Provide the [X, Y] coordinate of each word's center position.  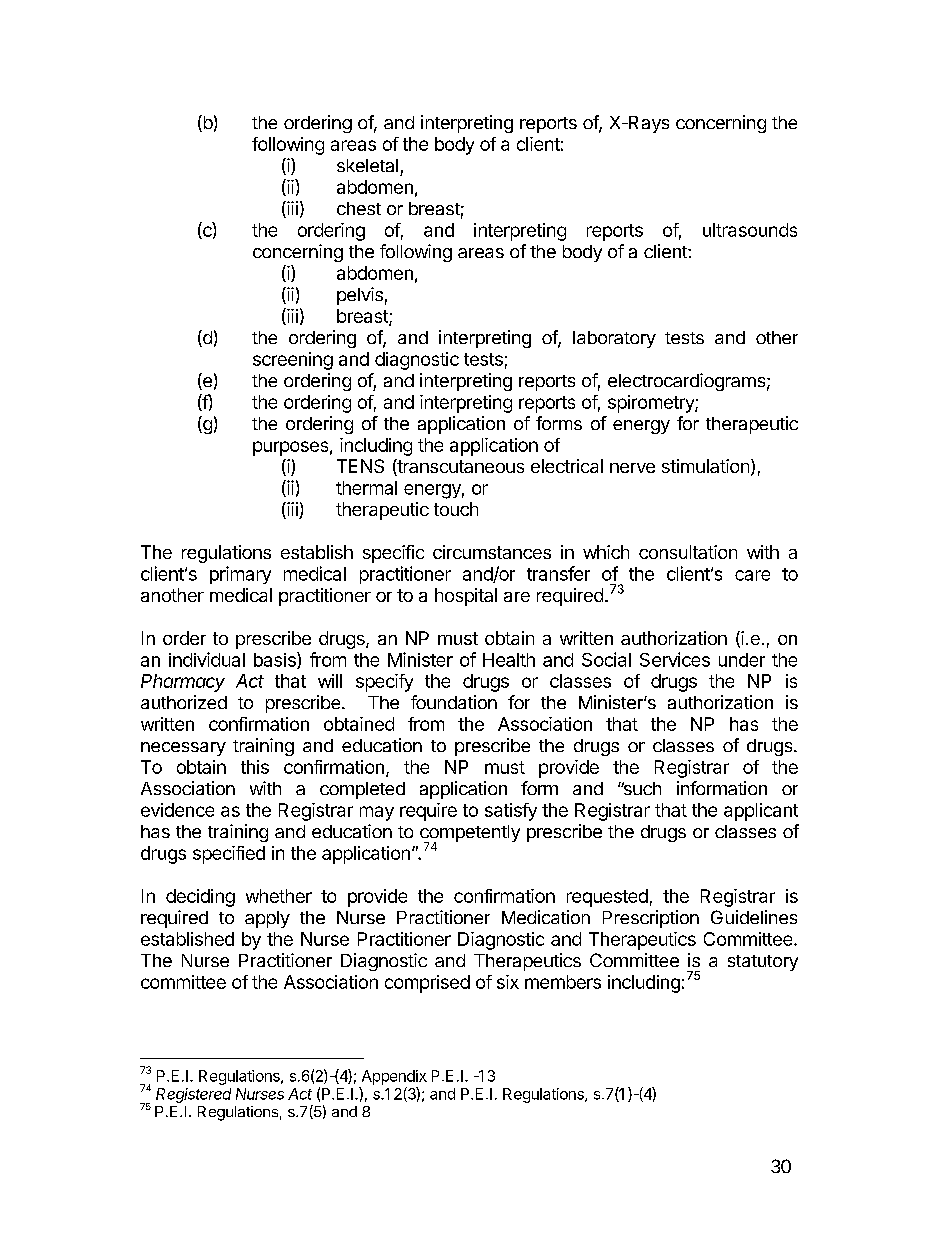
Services [675, 659]
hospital [466, 597]
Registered [193, 1095]
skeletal [367, 165]
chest [359, 208]
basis [276, 660]
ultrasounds [750, 230]
